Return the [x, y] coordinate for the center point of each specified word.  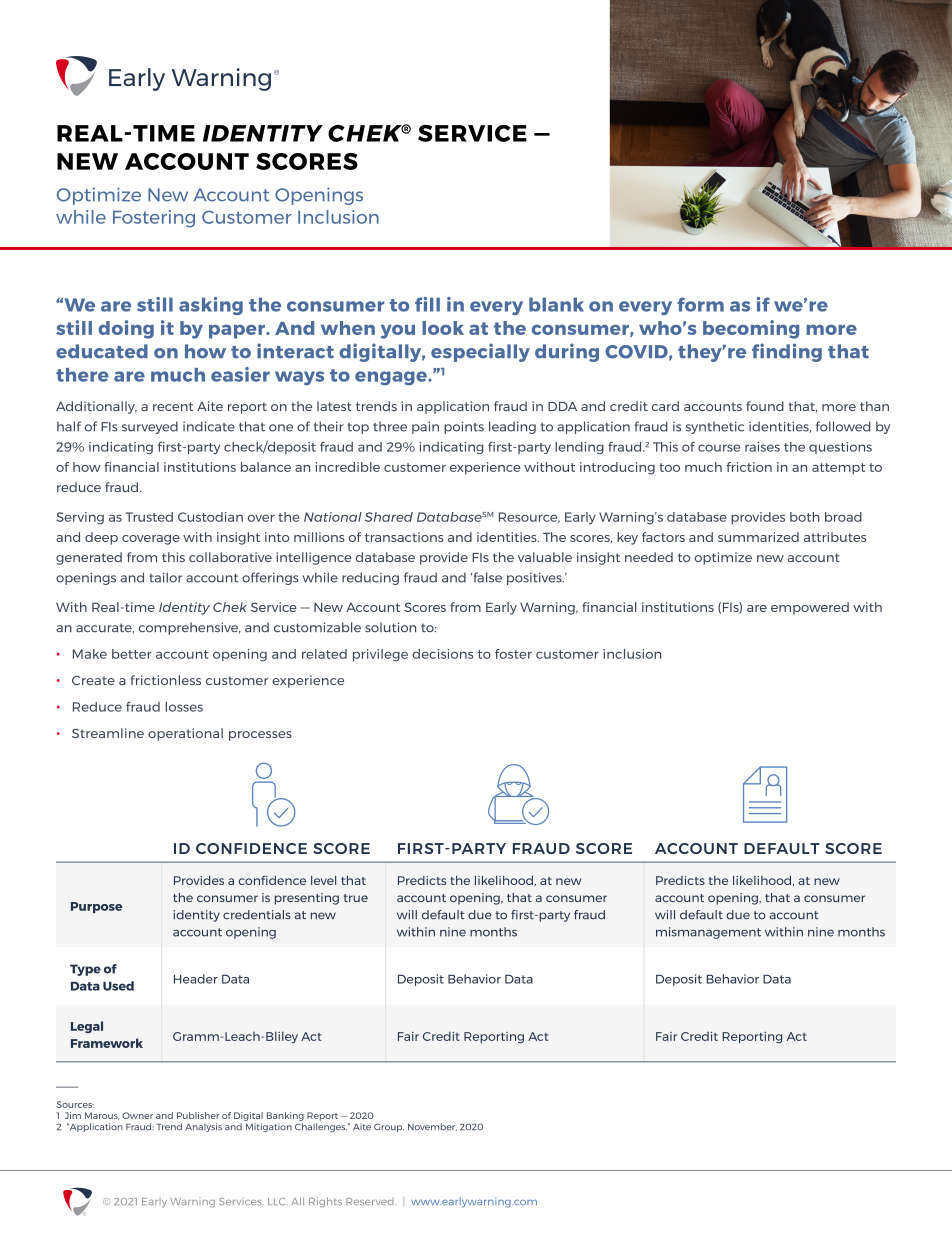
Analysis [203, 1127]
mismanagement [708, 933]
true [355, 898]
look [443, 328]
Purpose [96, 907]
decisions [442, 654]
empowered [810, 608]
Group [389, 1127]
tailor [165, 577]
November [432, 1127]
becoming [751, 329]
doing [126, 329]
